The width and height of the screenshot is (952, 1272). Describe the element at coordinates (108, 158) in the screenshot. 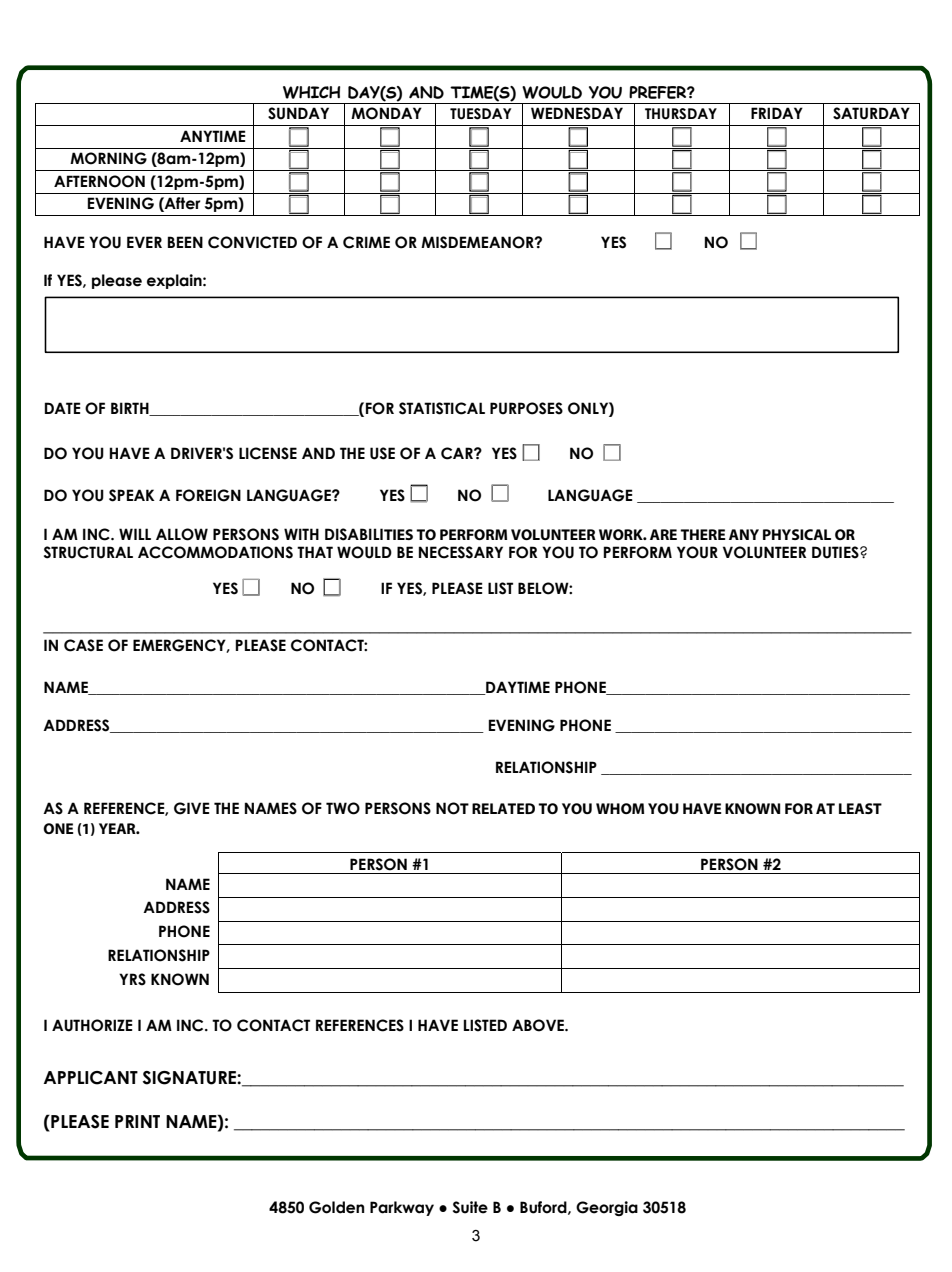

I see `MORNING` at that location.
